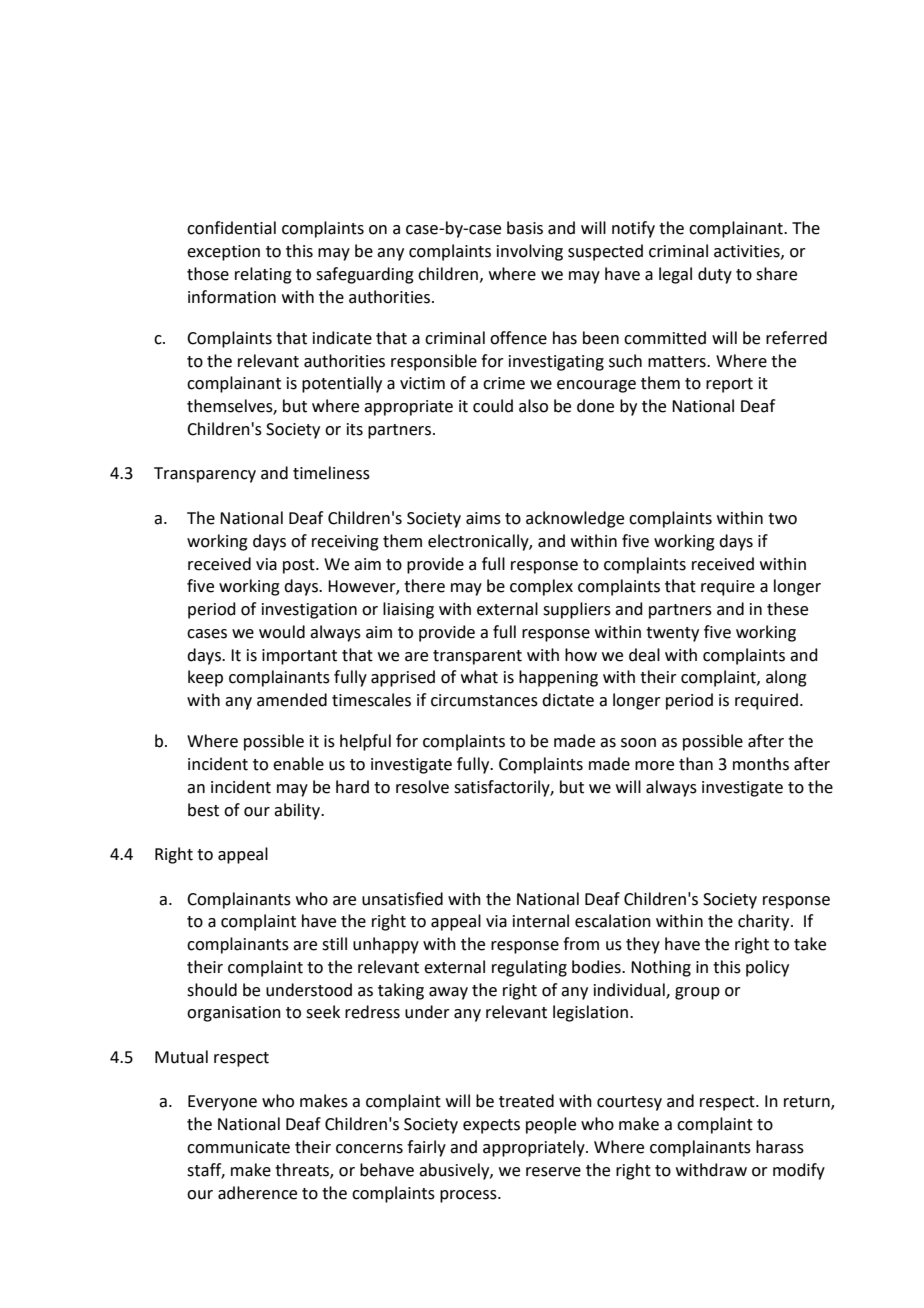 The image size is (924, 1308). I want to click on duty, so click(715, 275).
